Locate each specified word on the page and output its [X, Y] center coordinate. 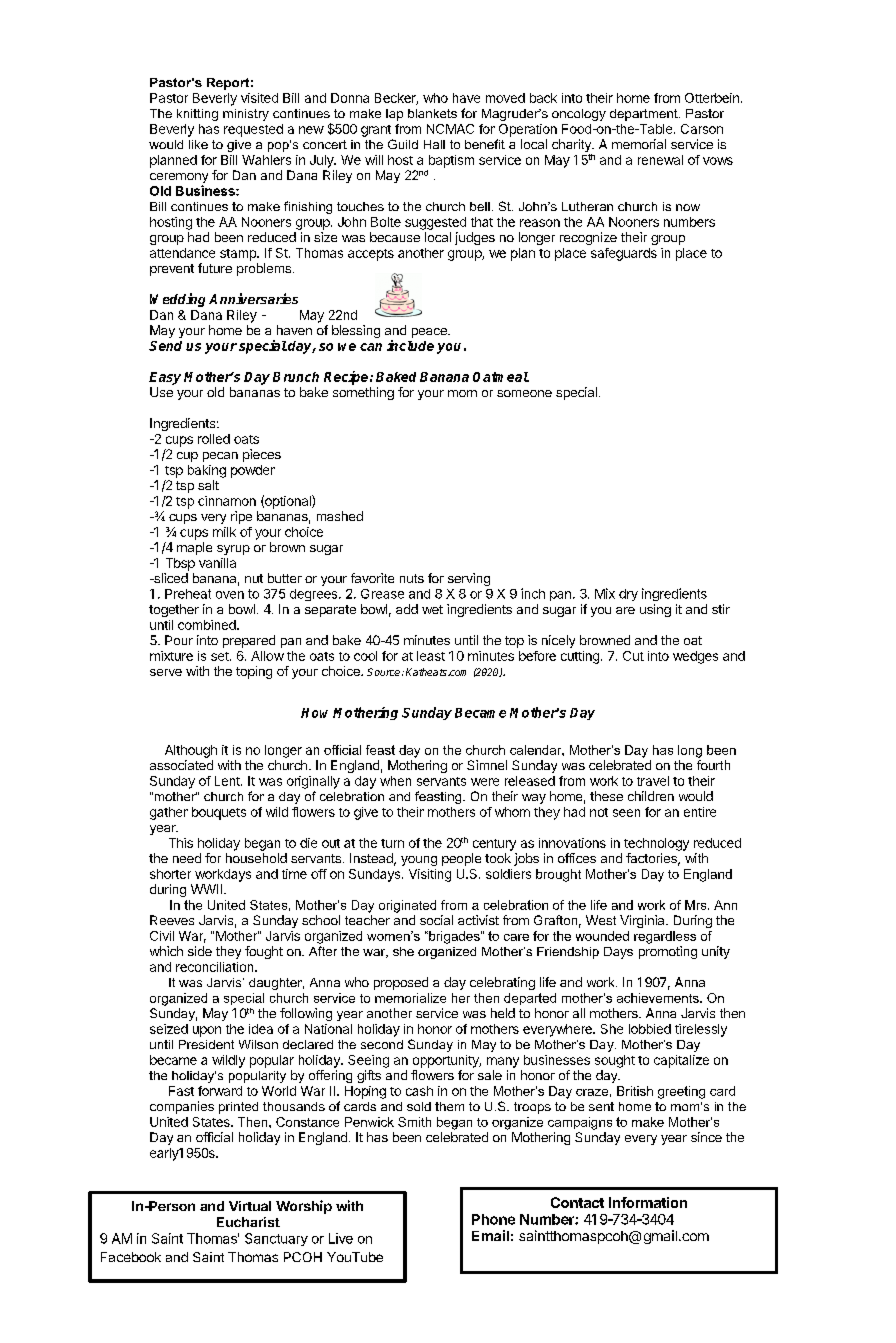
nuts [412, 578]
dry [628, 595]
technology [656, 844]
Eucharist [248, 1222]
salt [208, 485]
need [187, 858]
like [198, 144]
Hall [434, 144]
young [419, 861]
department [645, 115]
